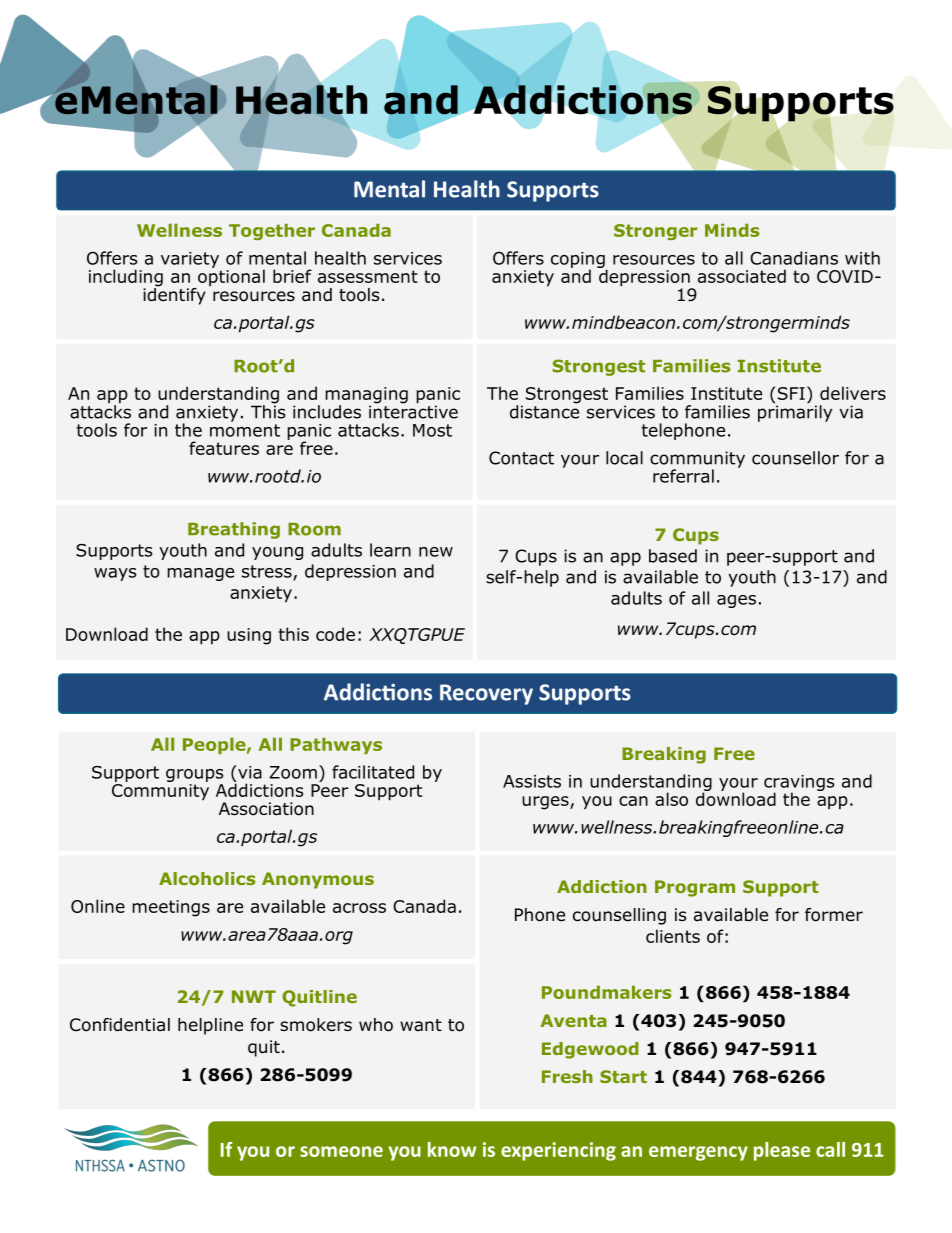  Describe the element at coordinates (799, 784) in the document. I see `cravings` at that location.
